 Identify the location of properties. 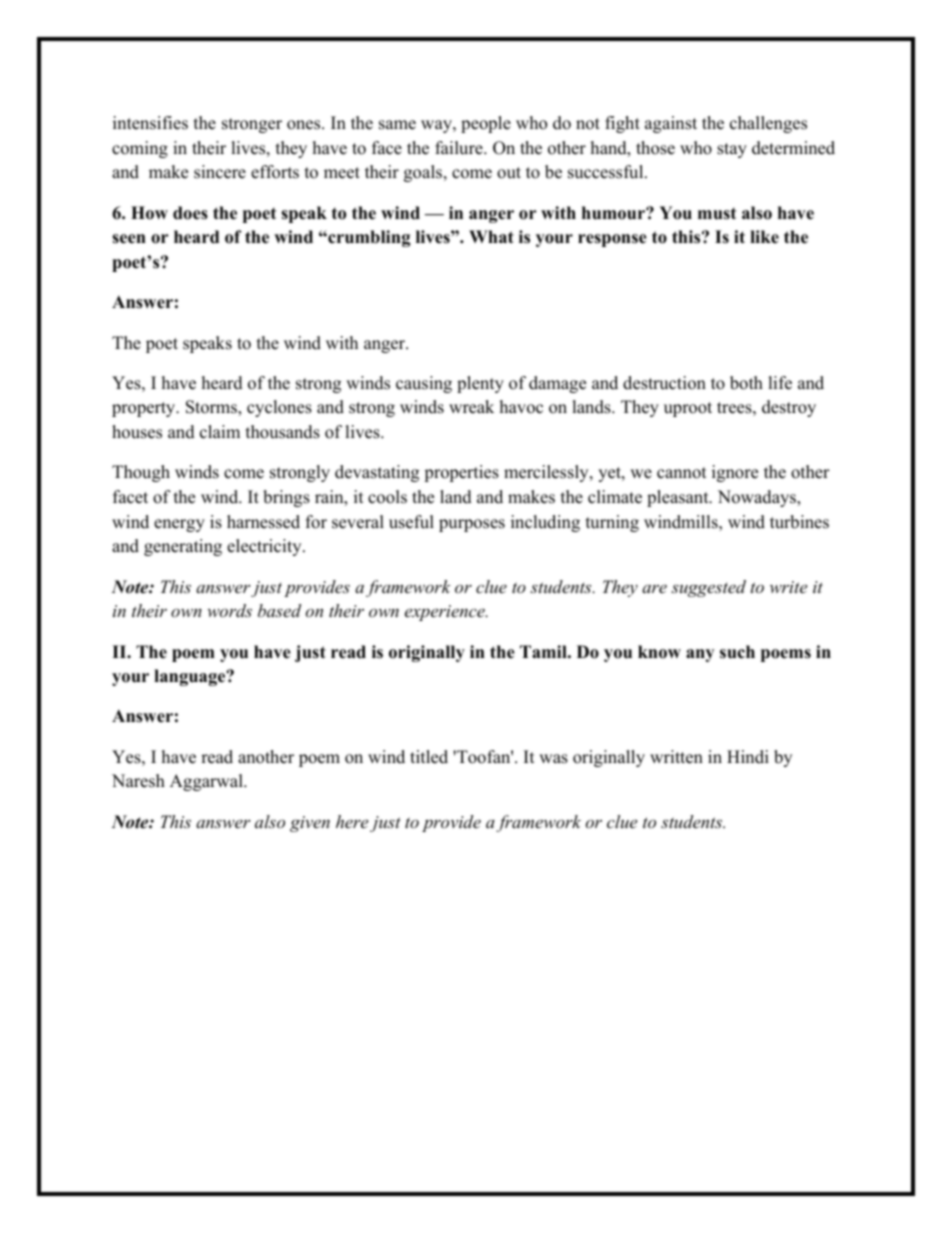
(461, 473).
